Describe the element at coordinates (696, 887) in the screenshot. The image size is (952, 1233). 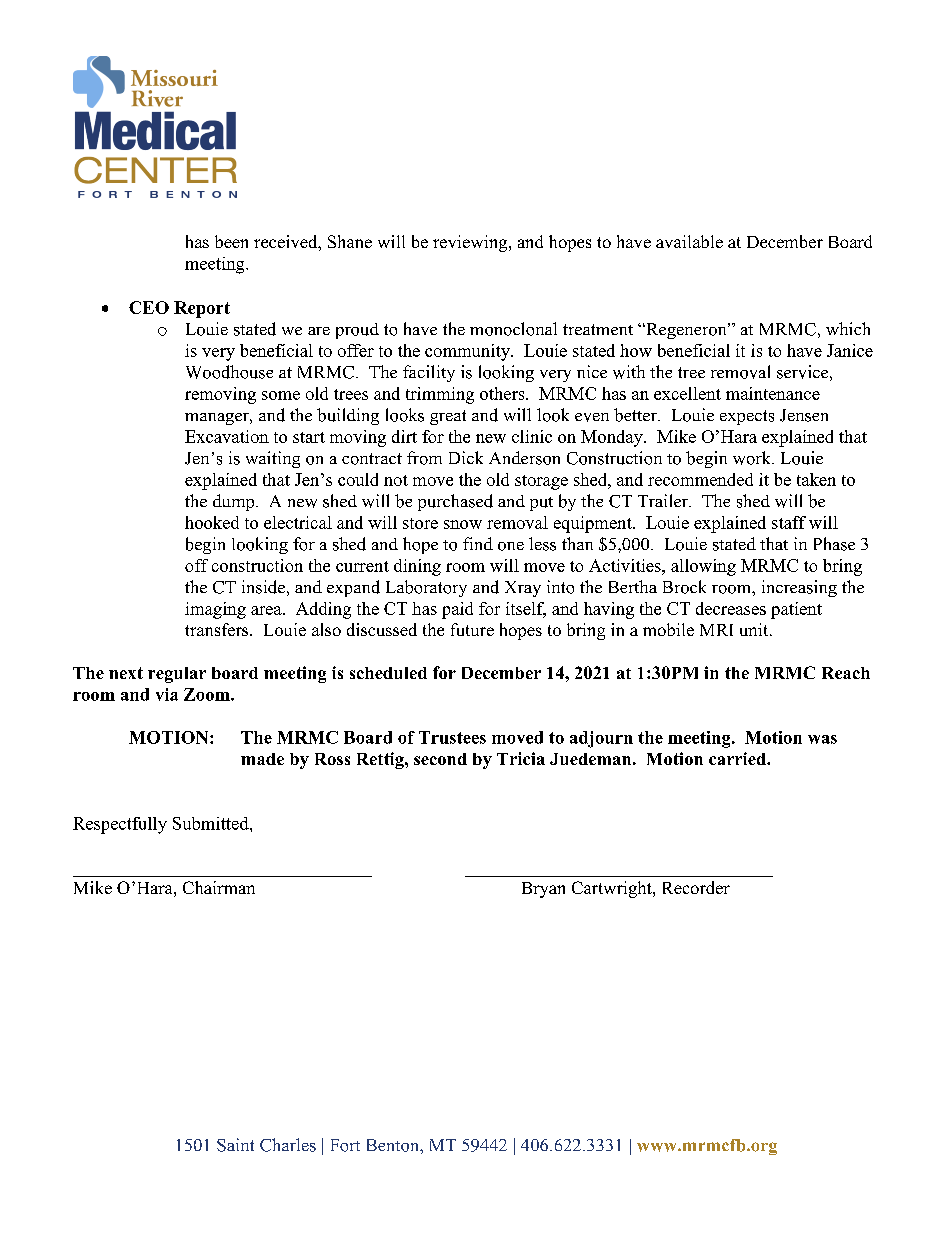
I see `Recorder` at that location.
